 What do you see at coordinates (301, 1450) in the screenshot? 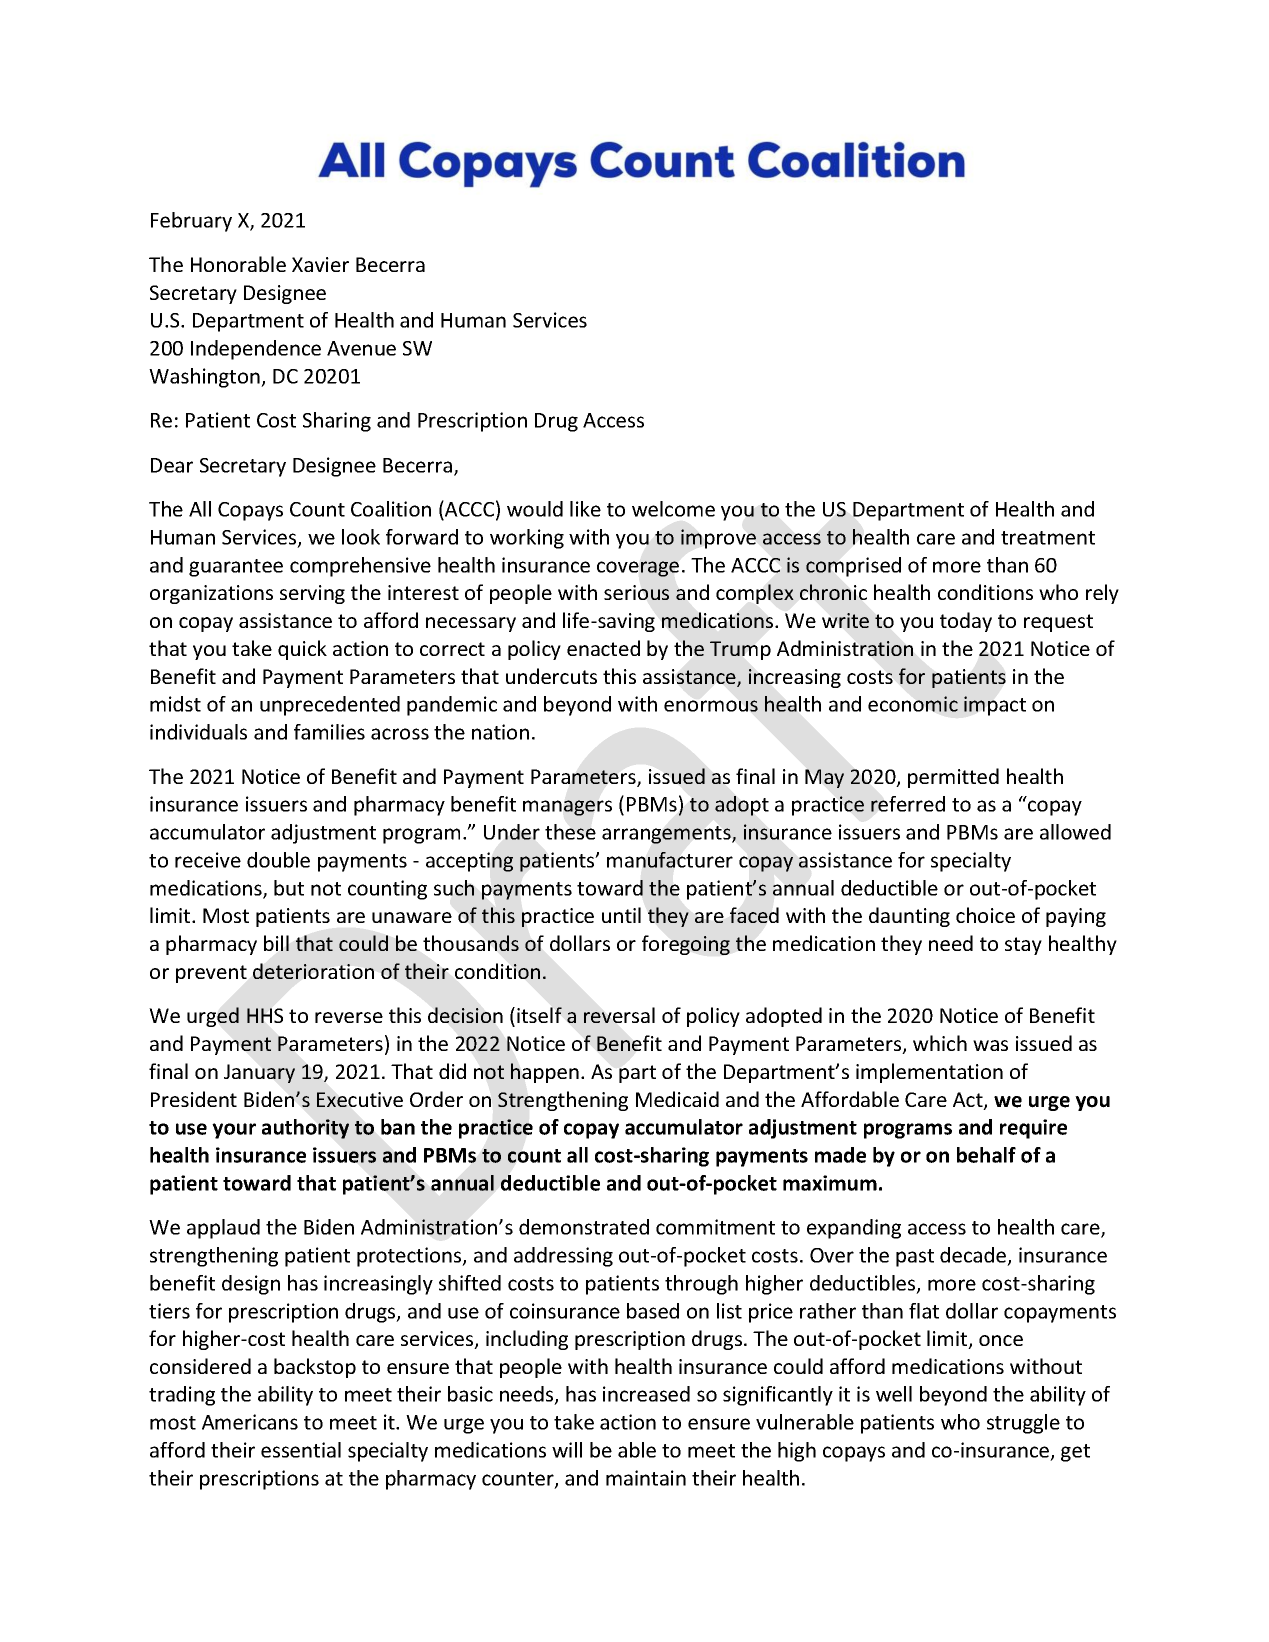
I see `essential` at bounding box center [301, 1450].
